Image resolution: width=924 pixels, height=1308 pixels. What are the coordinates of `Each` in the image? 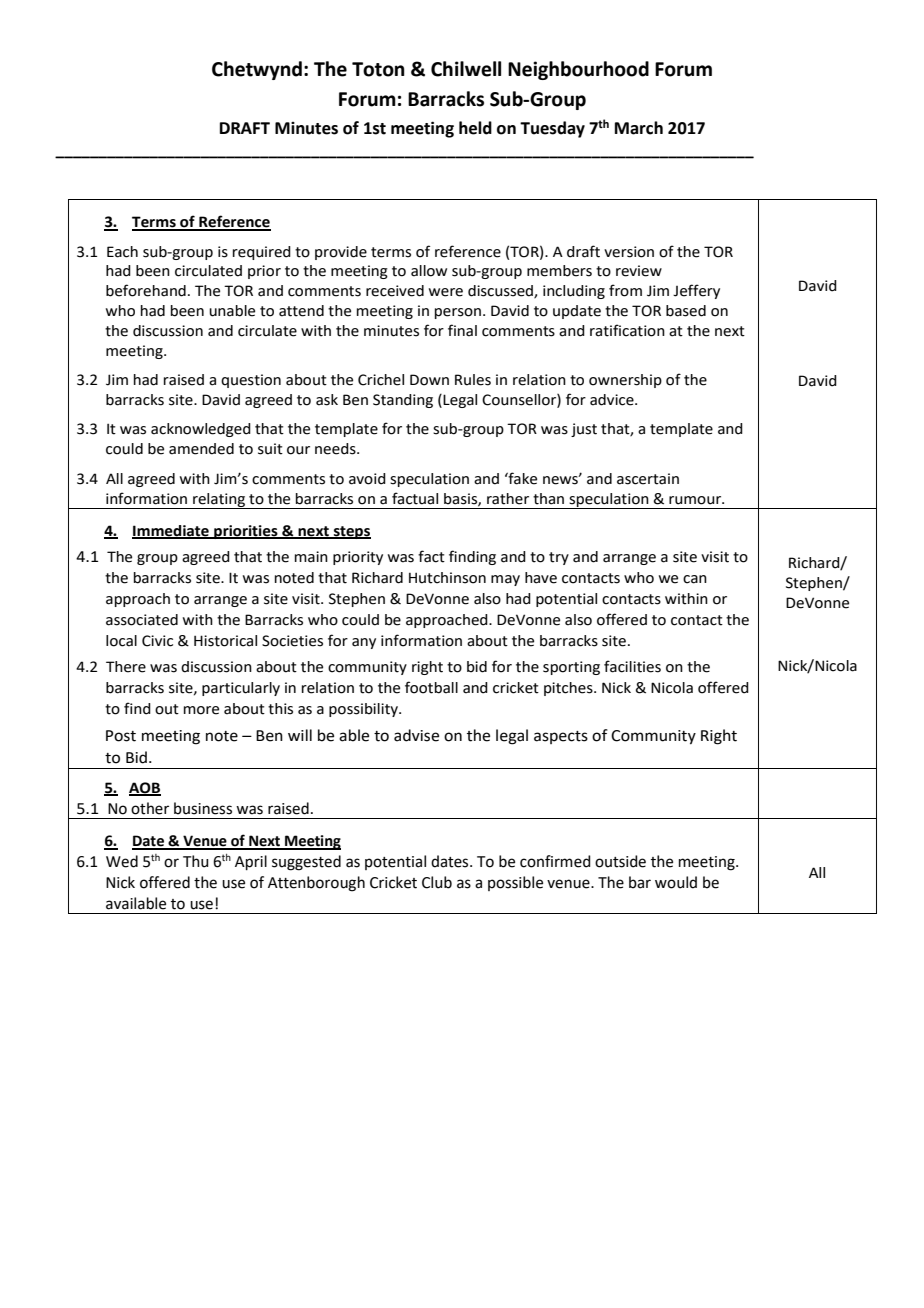 It's located at (122, 252).
